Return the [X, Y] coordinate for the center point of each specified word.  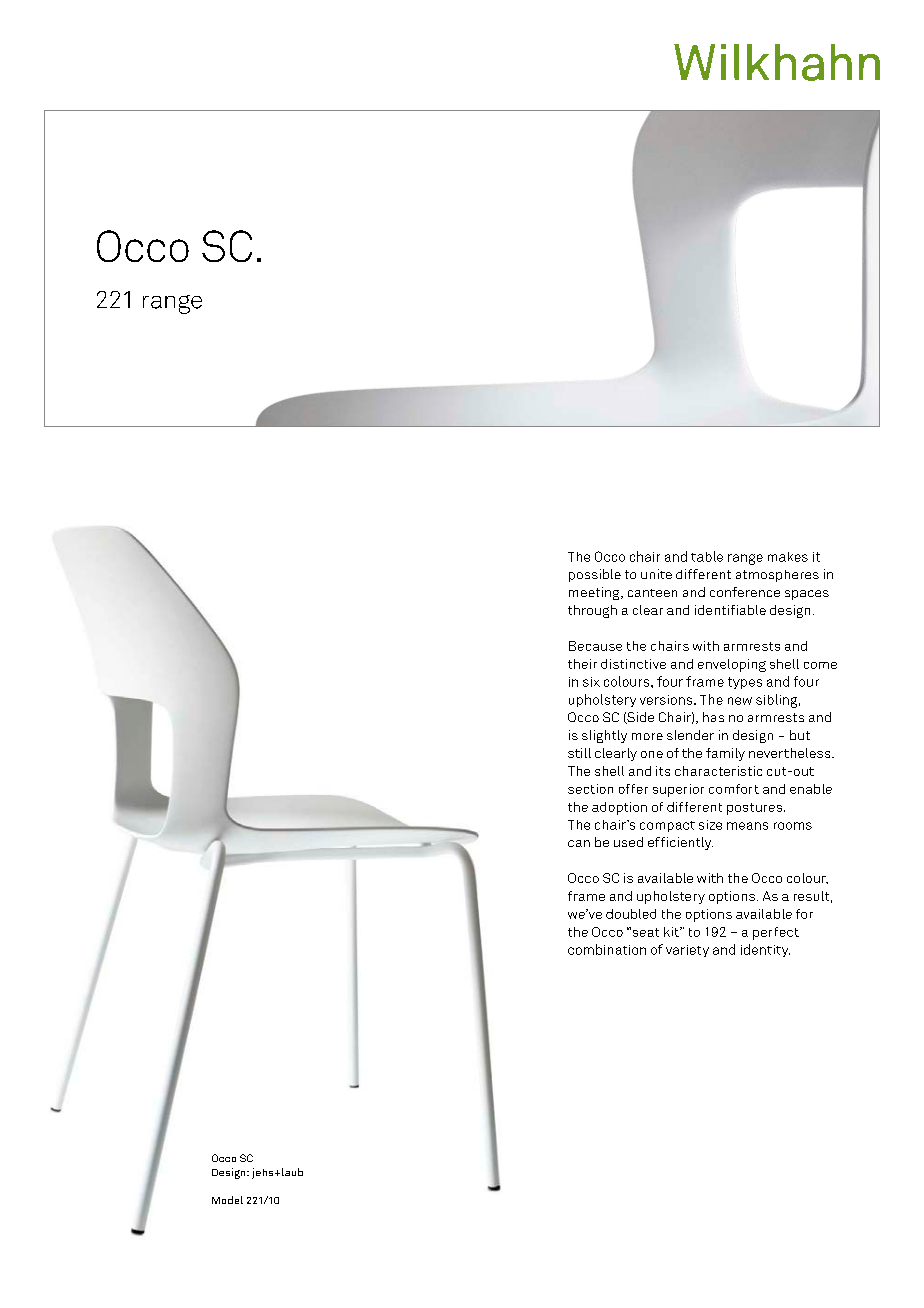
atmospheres [777, 576]
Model [227, 1200]
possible [595, 575]
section [590, 789]
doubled [631, 914]
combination [607, 949]
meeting [595, 593]
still [579, 753]
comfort [734, 789]
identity [765, 950]
